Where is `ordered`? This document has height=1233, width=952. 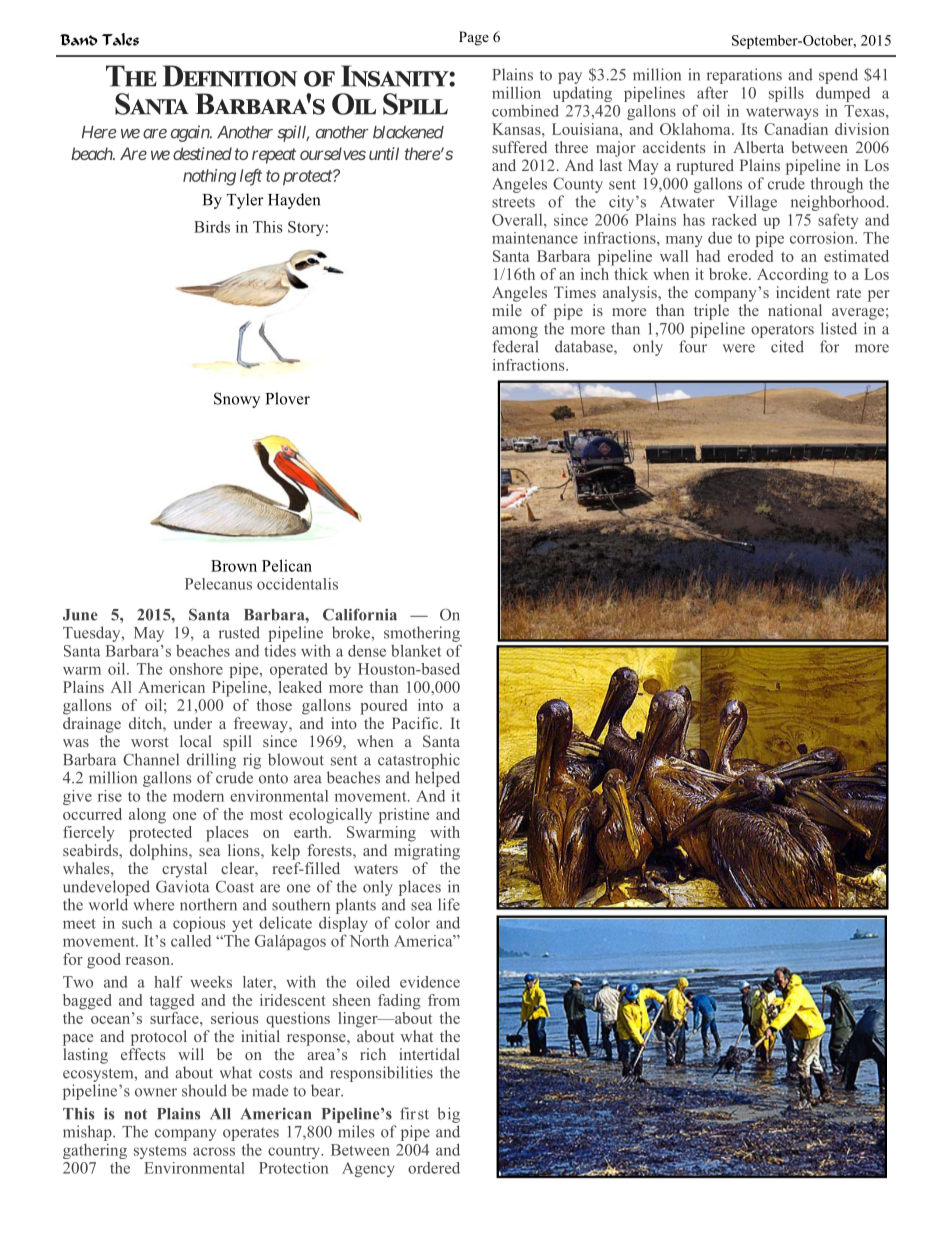
ordered is located at coordinates (434, 1168).
